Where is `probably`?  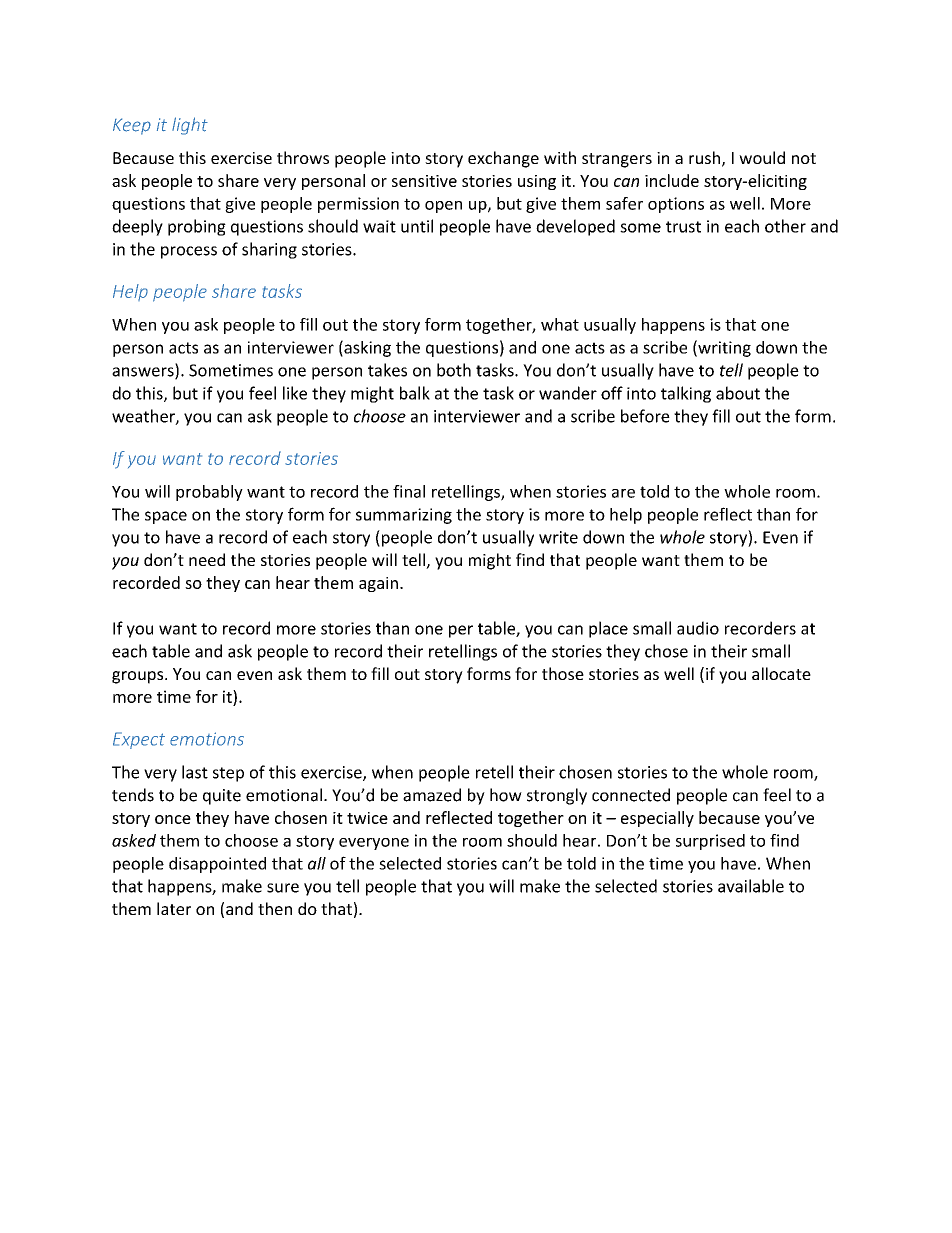
probably is located at coordinates (209, 493).
